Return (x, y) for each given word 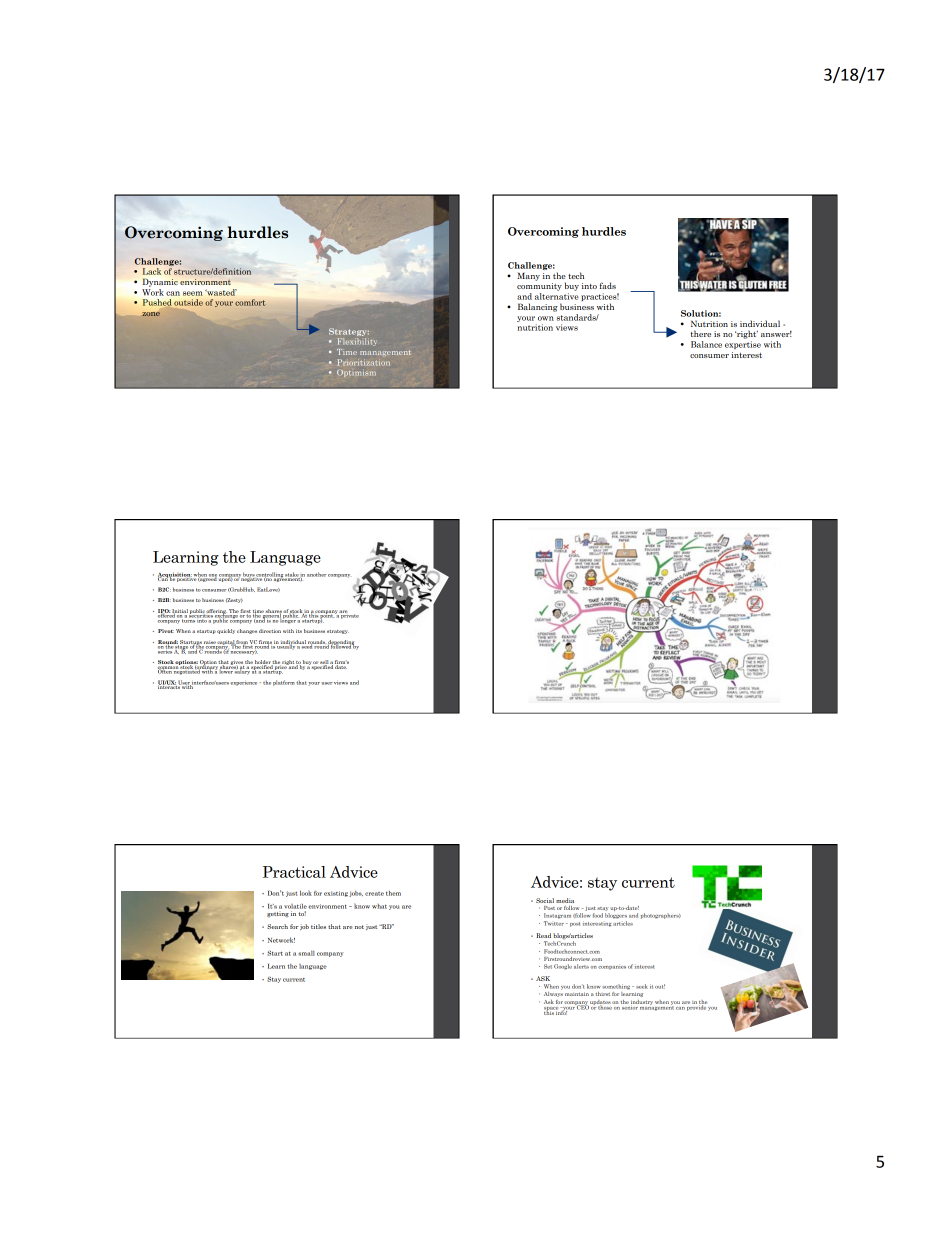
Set (548, 966)
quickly (226, 631)
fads (608, 285)
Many (528, 276)
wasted (220, 292)
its (299, 631)
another (317, 574)
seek (642, 986)
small (306, 953)
